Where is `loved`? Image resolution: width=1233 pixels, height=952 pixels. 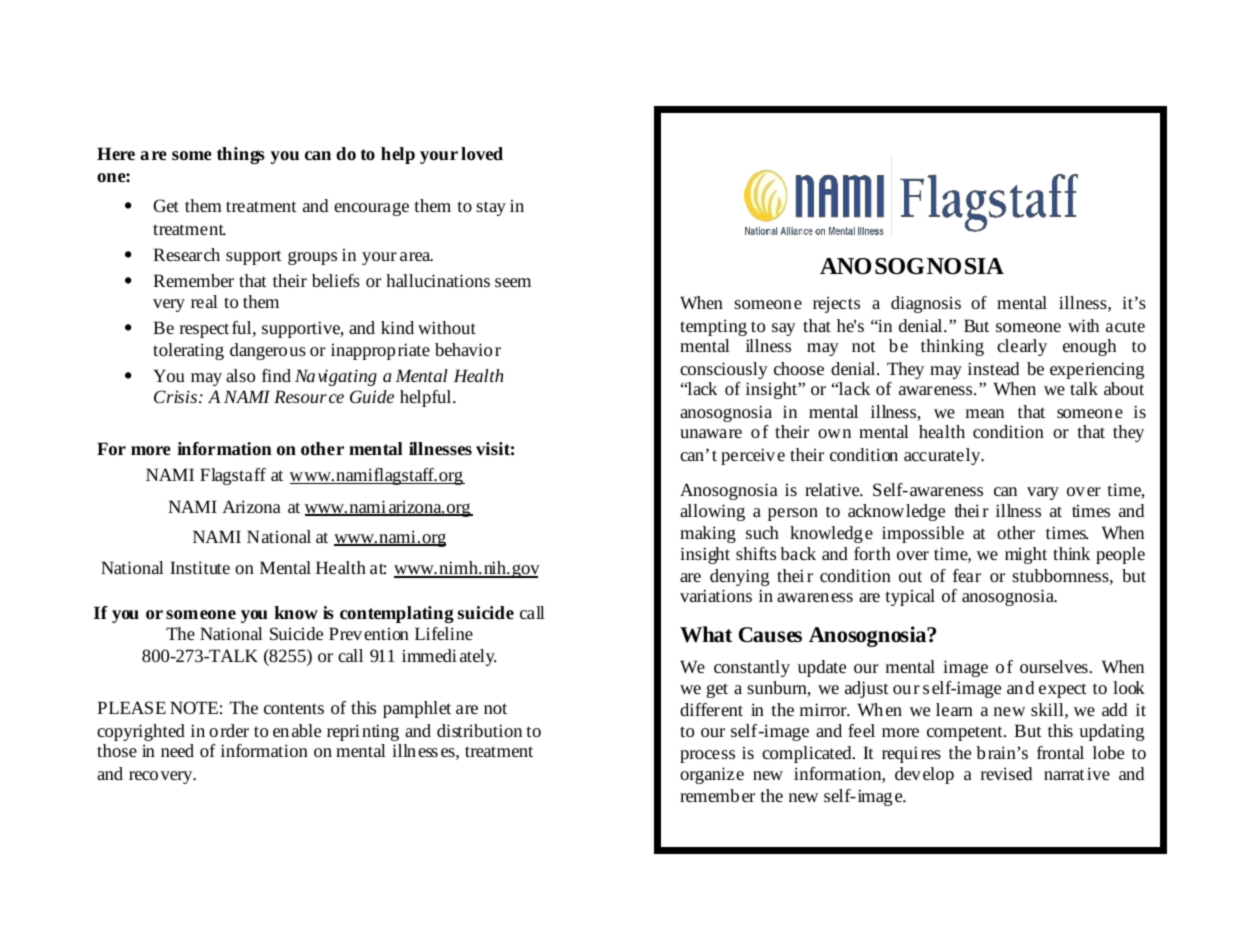 loved is located at coordinates (482, 153).
